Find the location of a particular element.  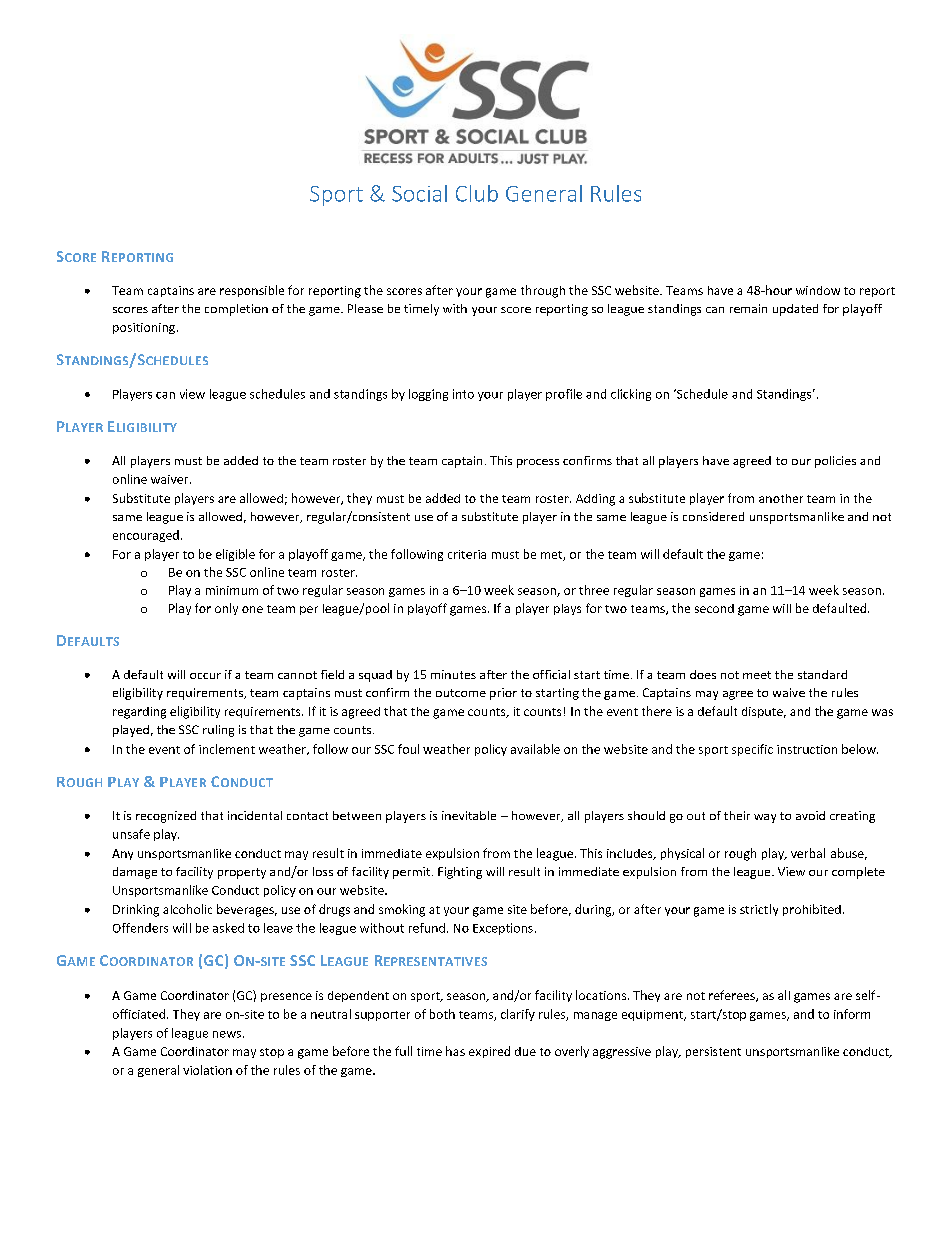

window is located at coordinates (818, 290).
